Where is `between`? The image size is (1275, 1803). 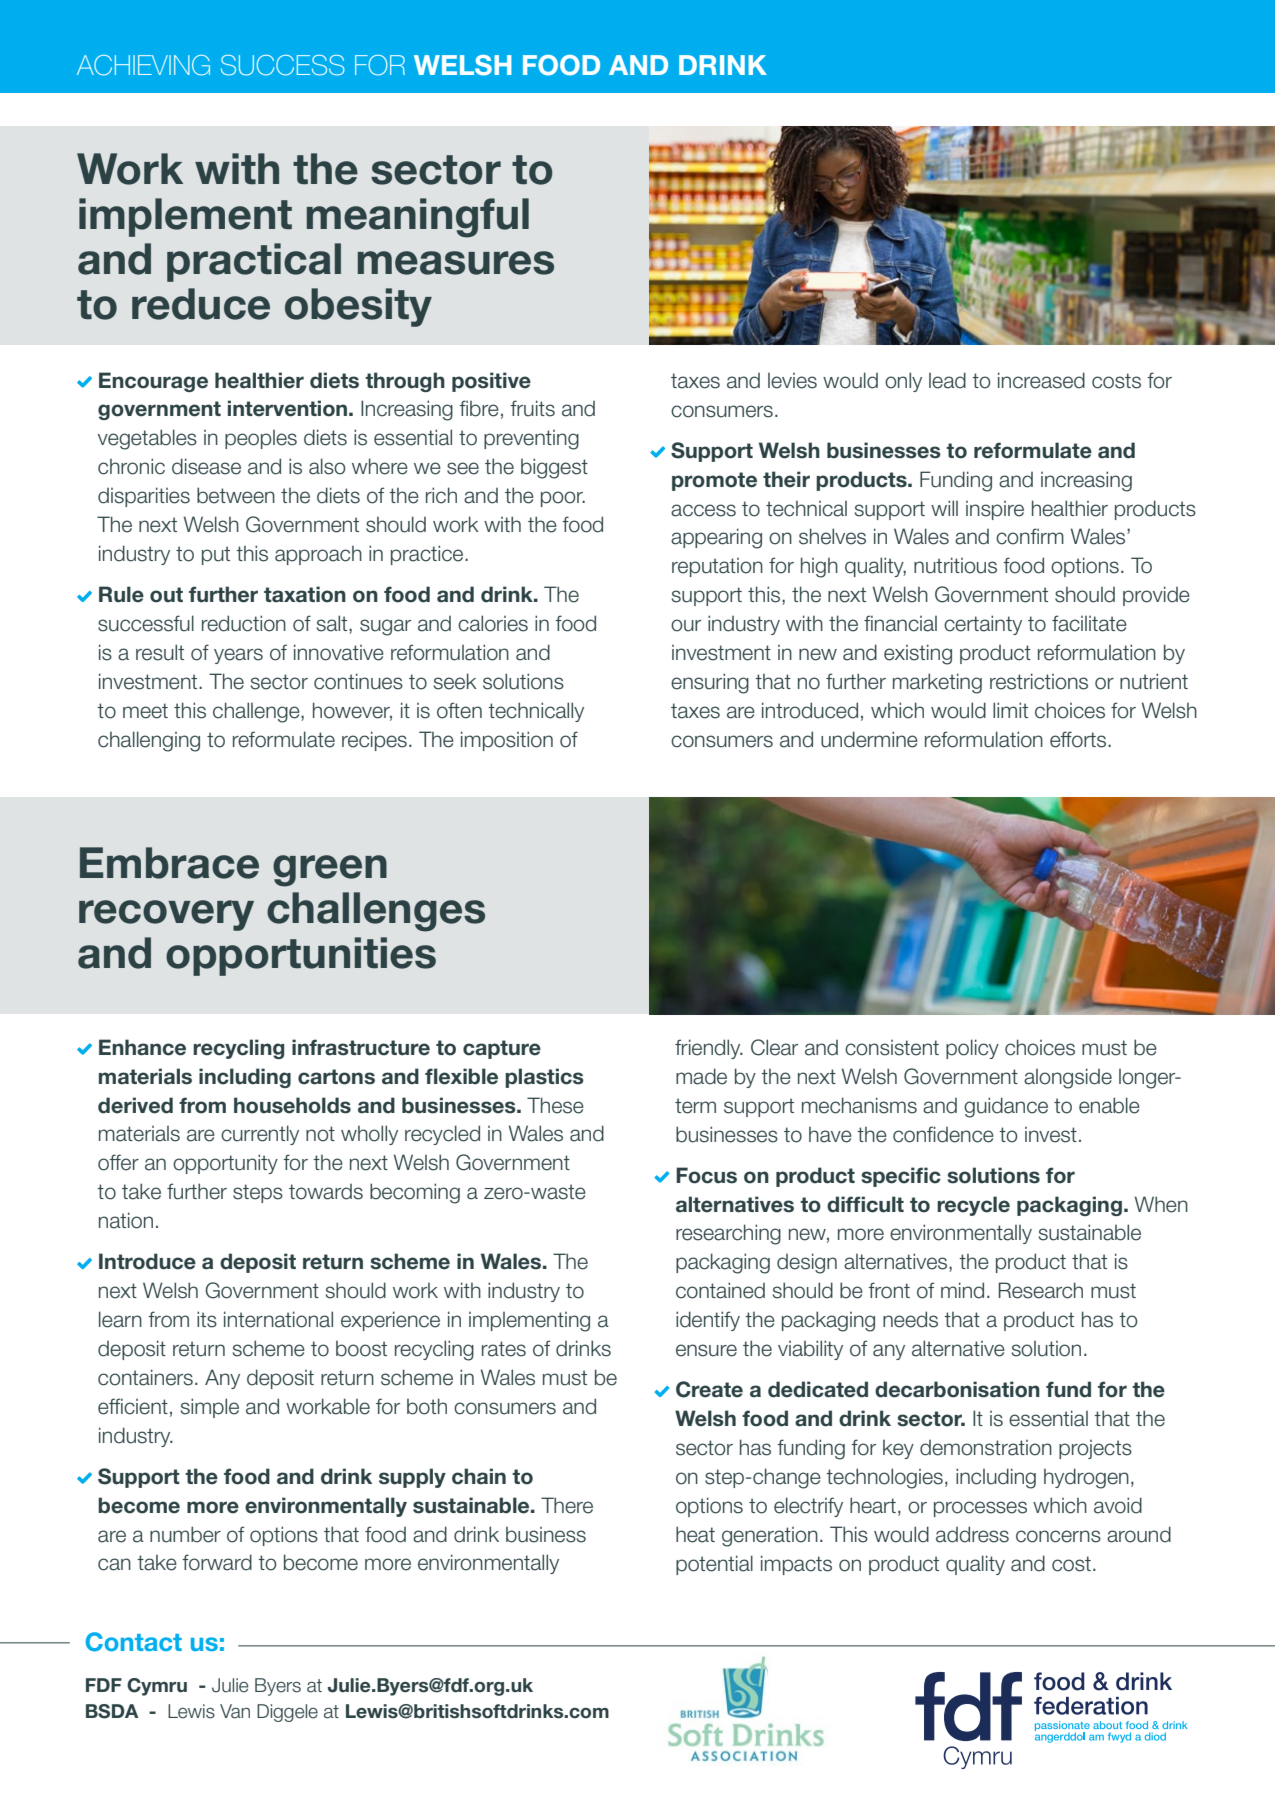
between is located at coordinates (236, 495).
